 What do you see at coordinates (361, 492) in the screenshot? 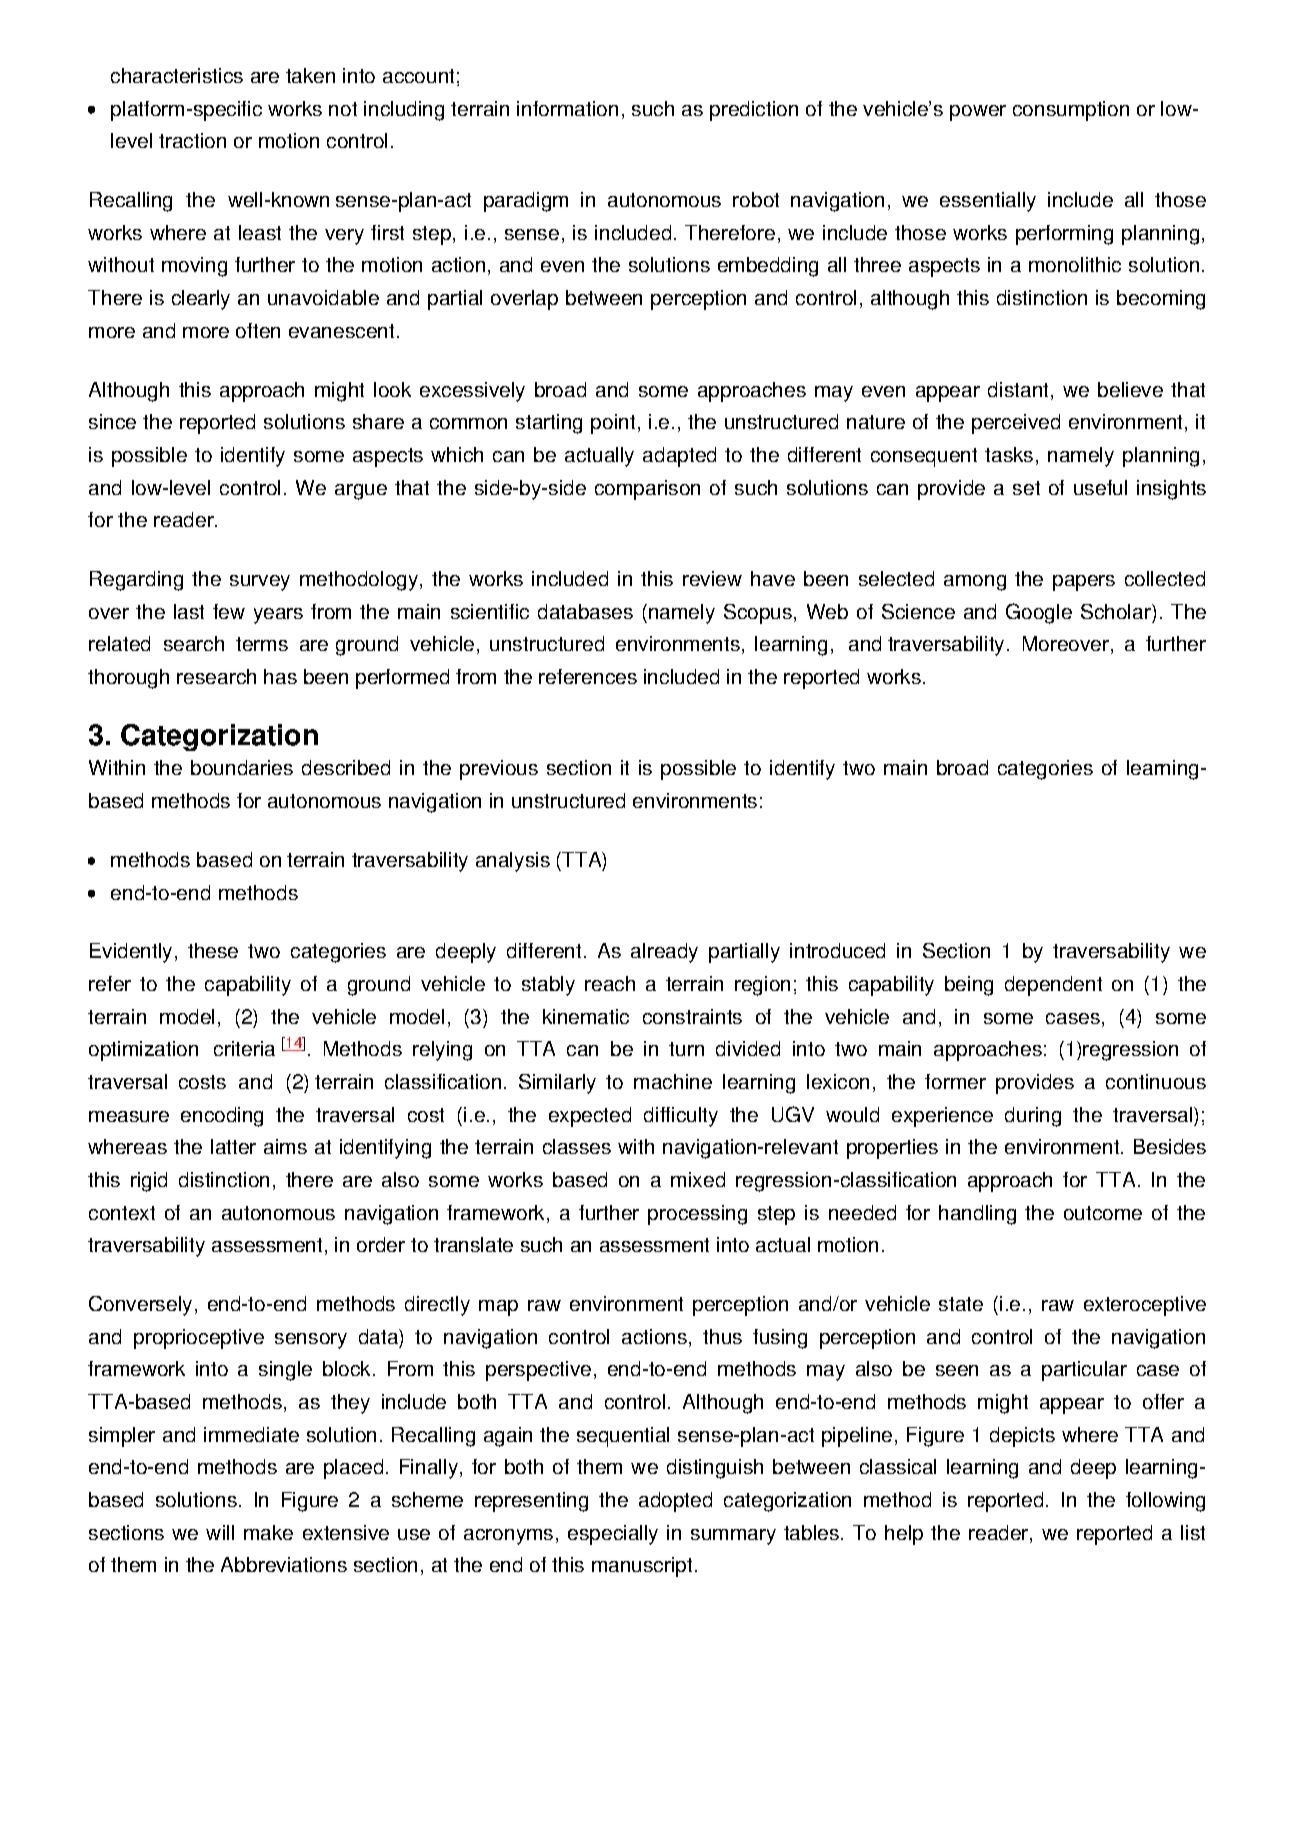
I see `argue` at bounding box center [361, 492].
